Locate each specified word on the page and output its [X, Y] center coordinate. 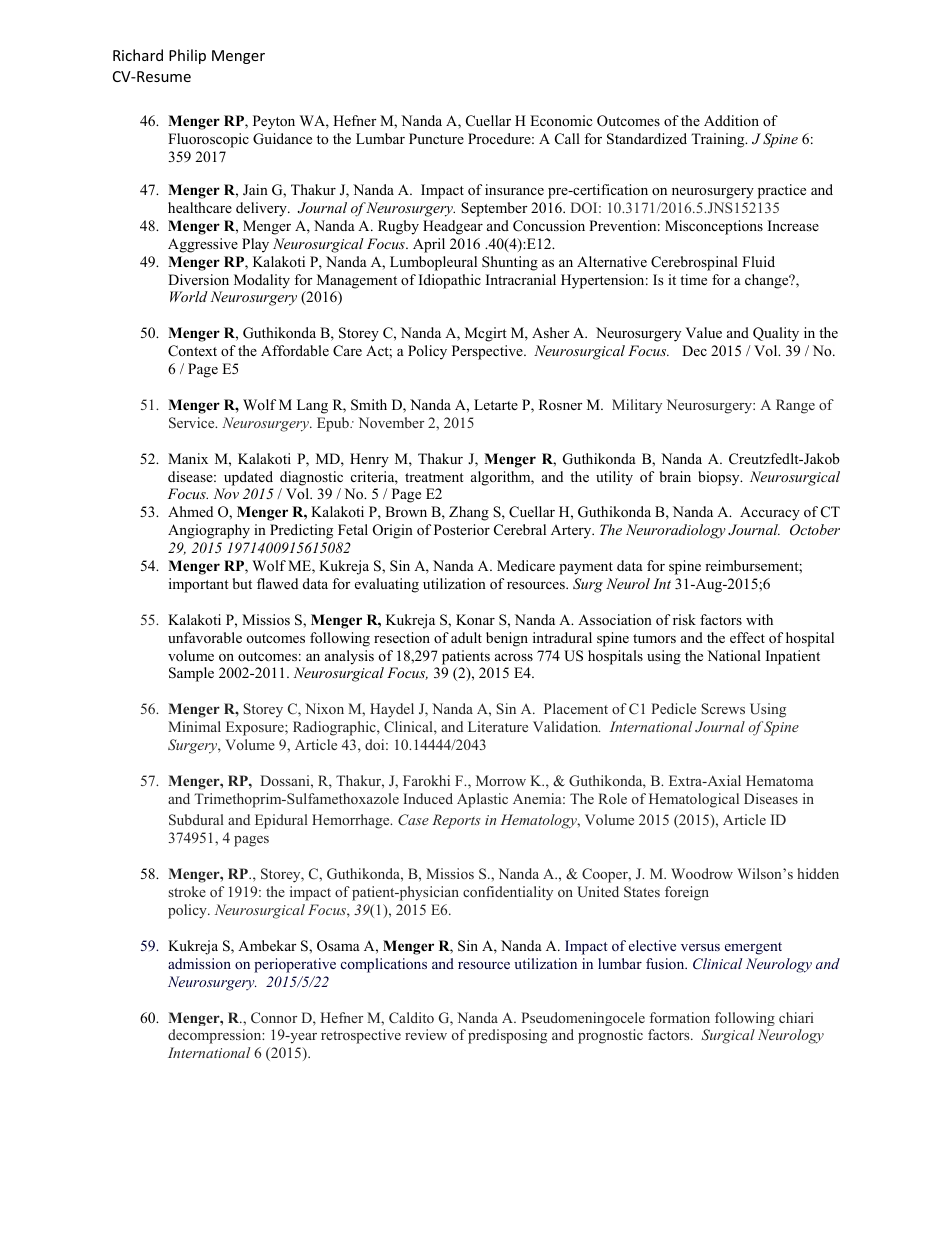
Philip [187, 56]
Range [795, 406]
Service [193, 423]
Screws [723, 708]
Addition [731, 120]
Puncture [436, 138]
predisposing [507, 1036]
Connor [274, 1017]
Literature [498, 726]
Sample [191, 674]
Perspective [488, 352]
